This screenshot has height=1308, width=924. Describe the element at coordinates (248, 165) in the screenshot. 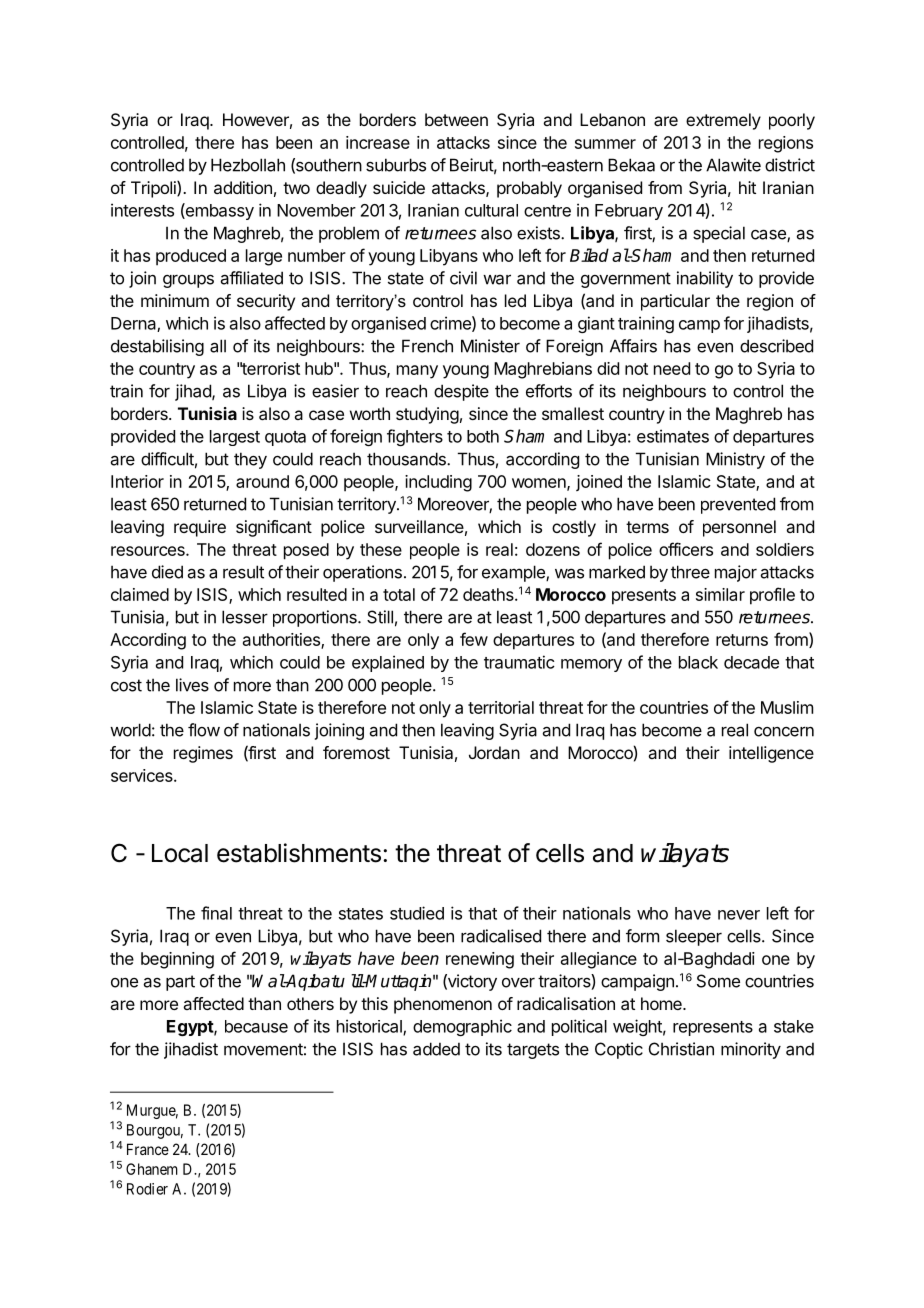

I see `Hezbollah` at that location.
